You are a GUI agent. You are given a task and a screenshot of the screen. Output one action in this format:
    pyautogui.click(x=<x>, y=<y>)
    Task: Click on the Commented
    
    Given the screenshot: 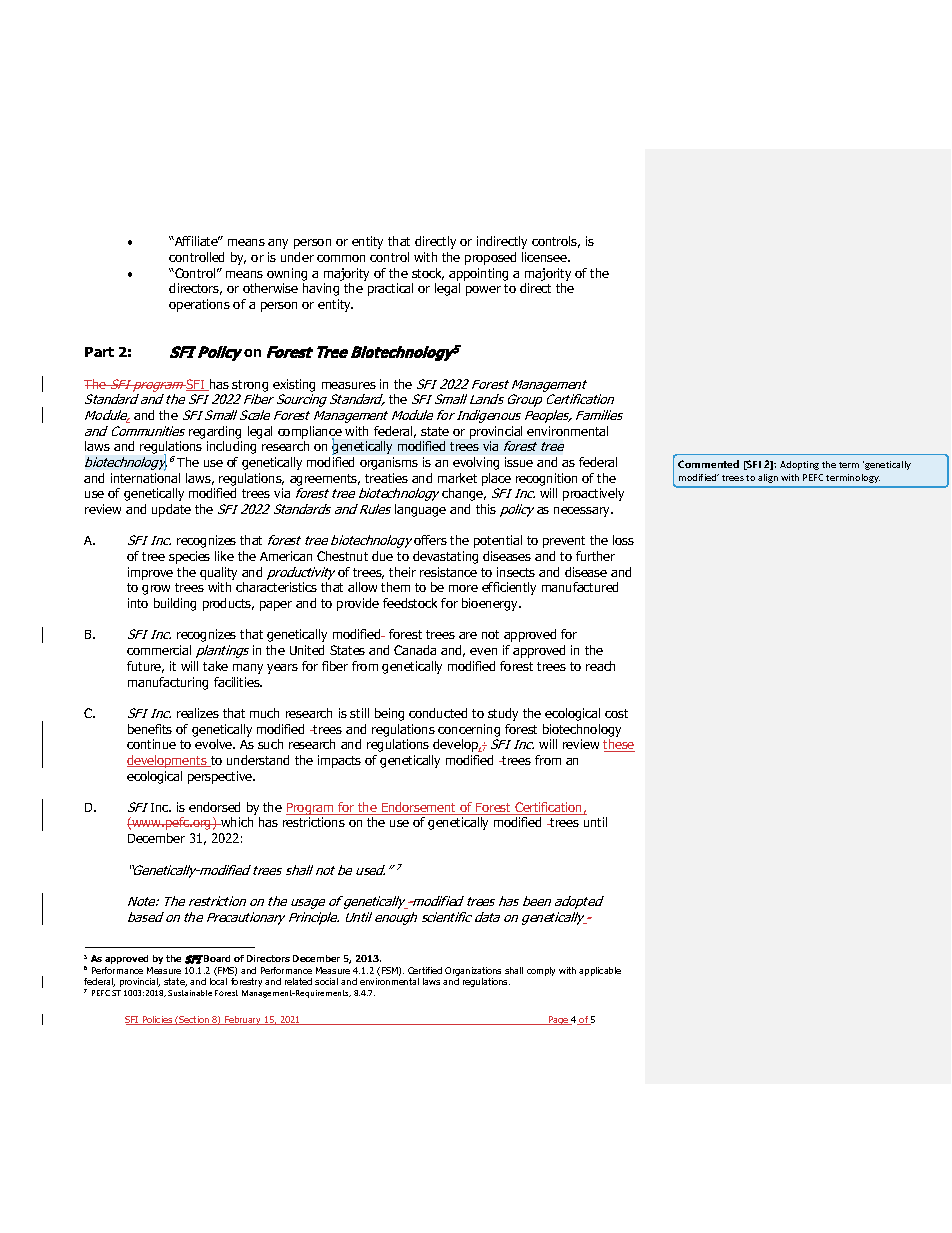 What is the action you would take?
    pyautogui.click(x=708, y=464)
